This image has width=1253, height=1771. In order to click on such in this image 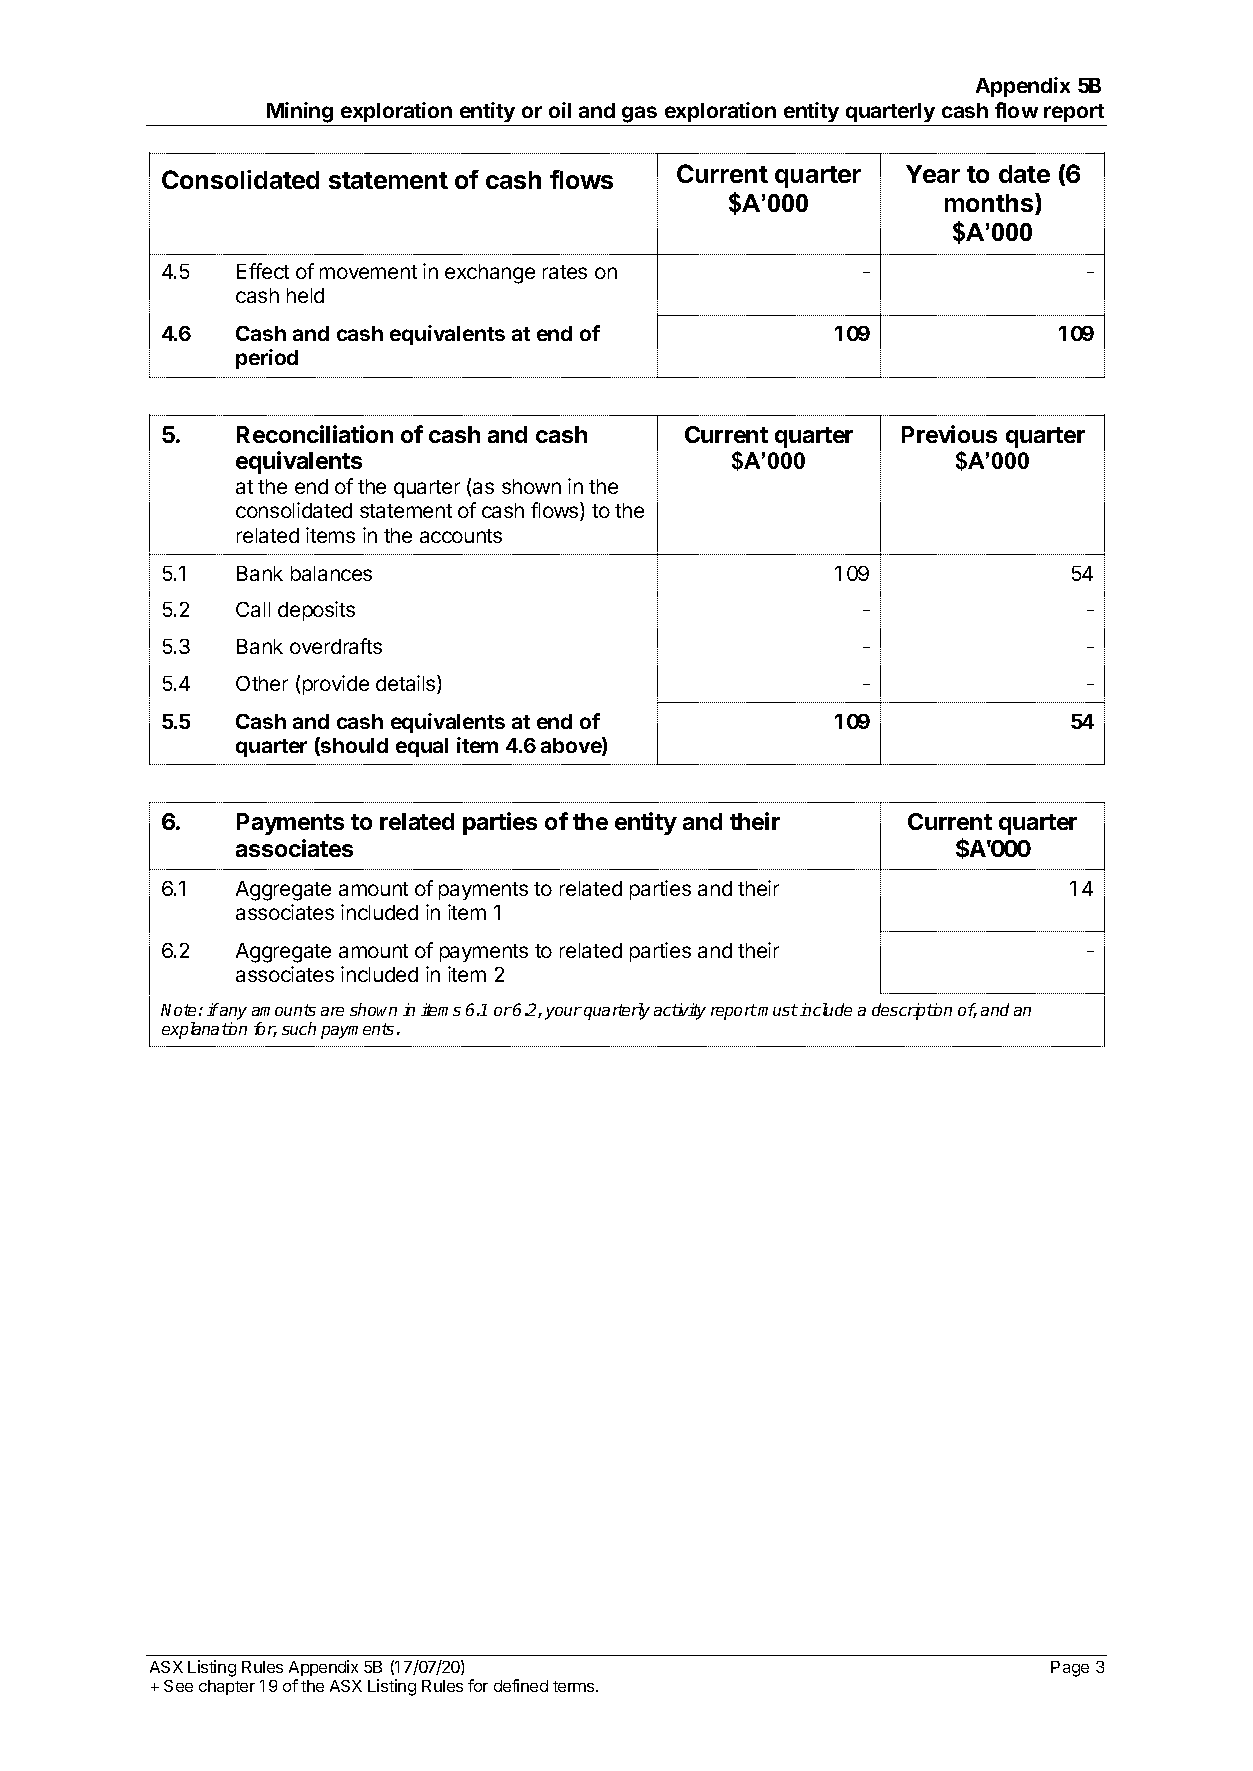, I will do `click(299, 1028)`.
